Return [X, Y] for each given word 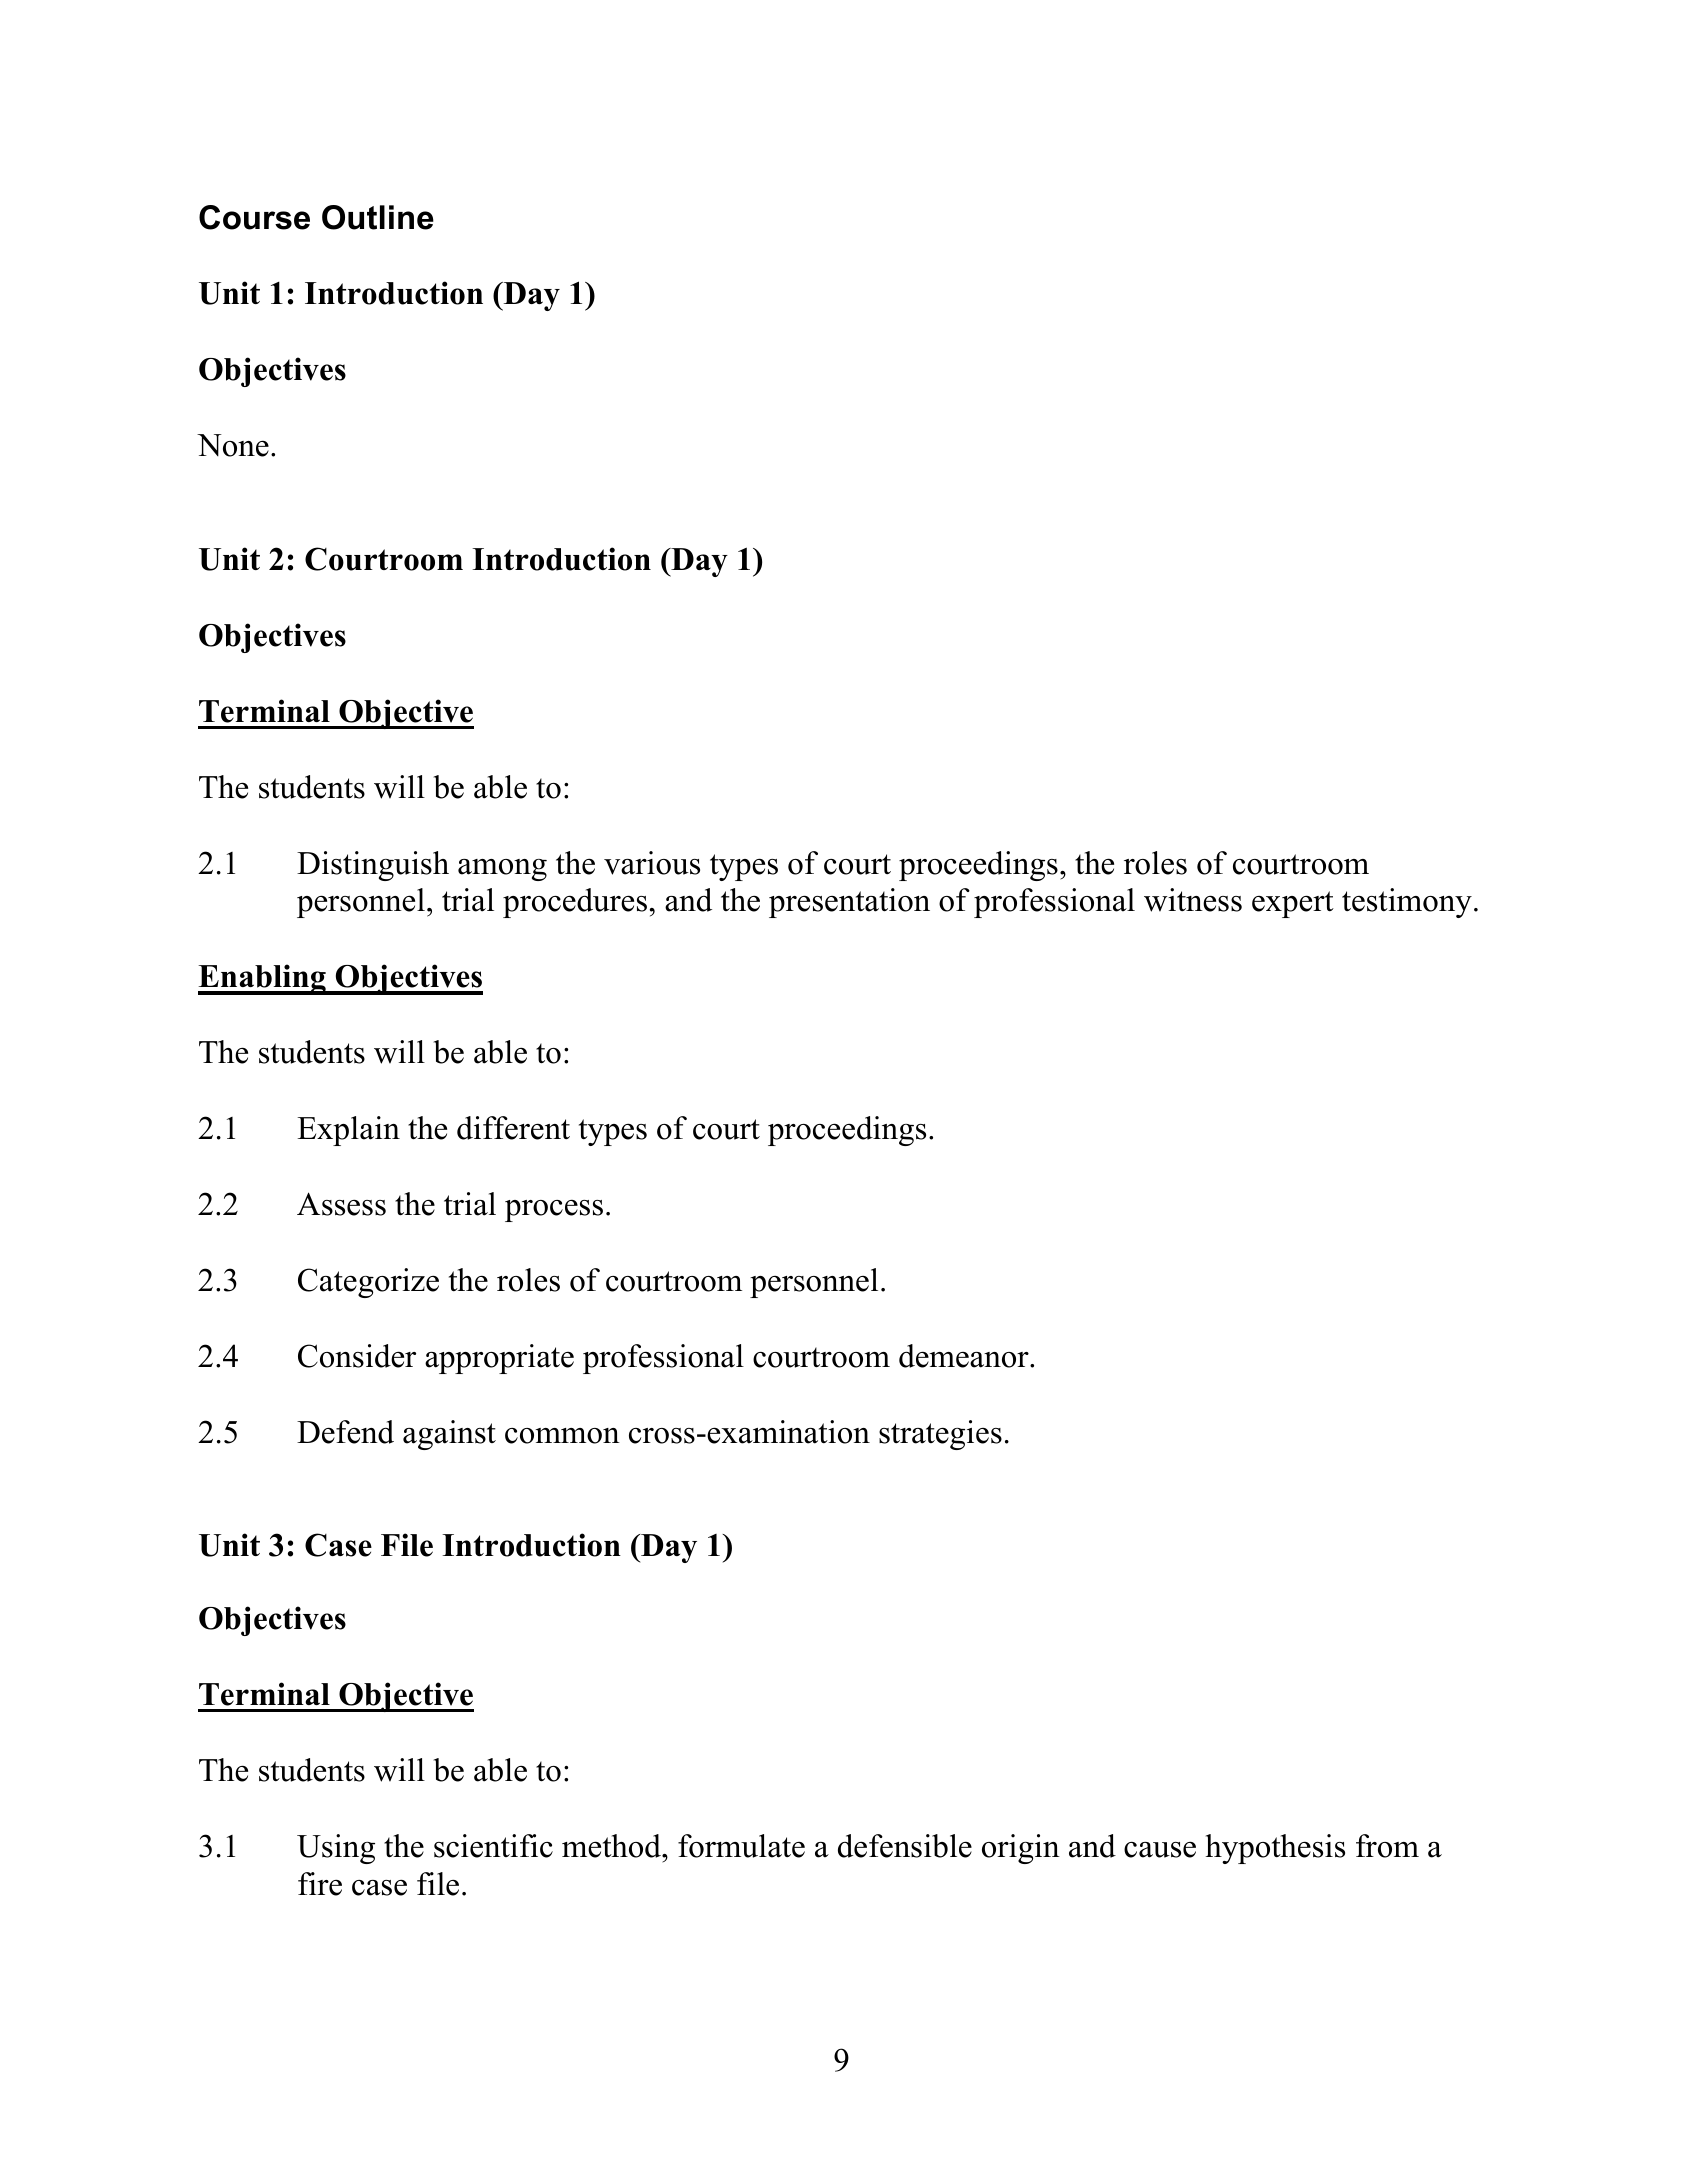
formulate [741, 1846]
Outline [378, 217]
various [652, 863]
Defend [345, 1432]
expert [1293, 904]
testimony [1407, 903]
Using [336, 1849]
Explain [348, 1131]
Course [254, 217]
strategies [940, 1435]
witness [1193, 900]
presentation [849, 903]
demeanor [965, 1356]
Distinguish [373, 866]
